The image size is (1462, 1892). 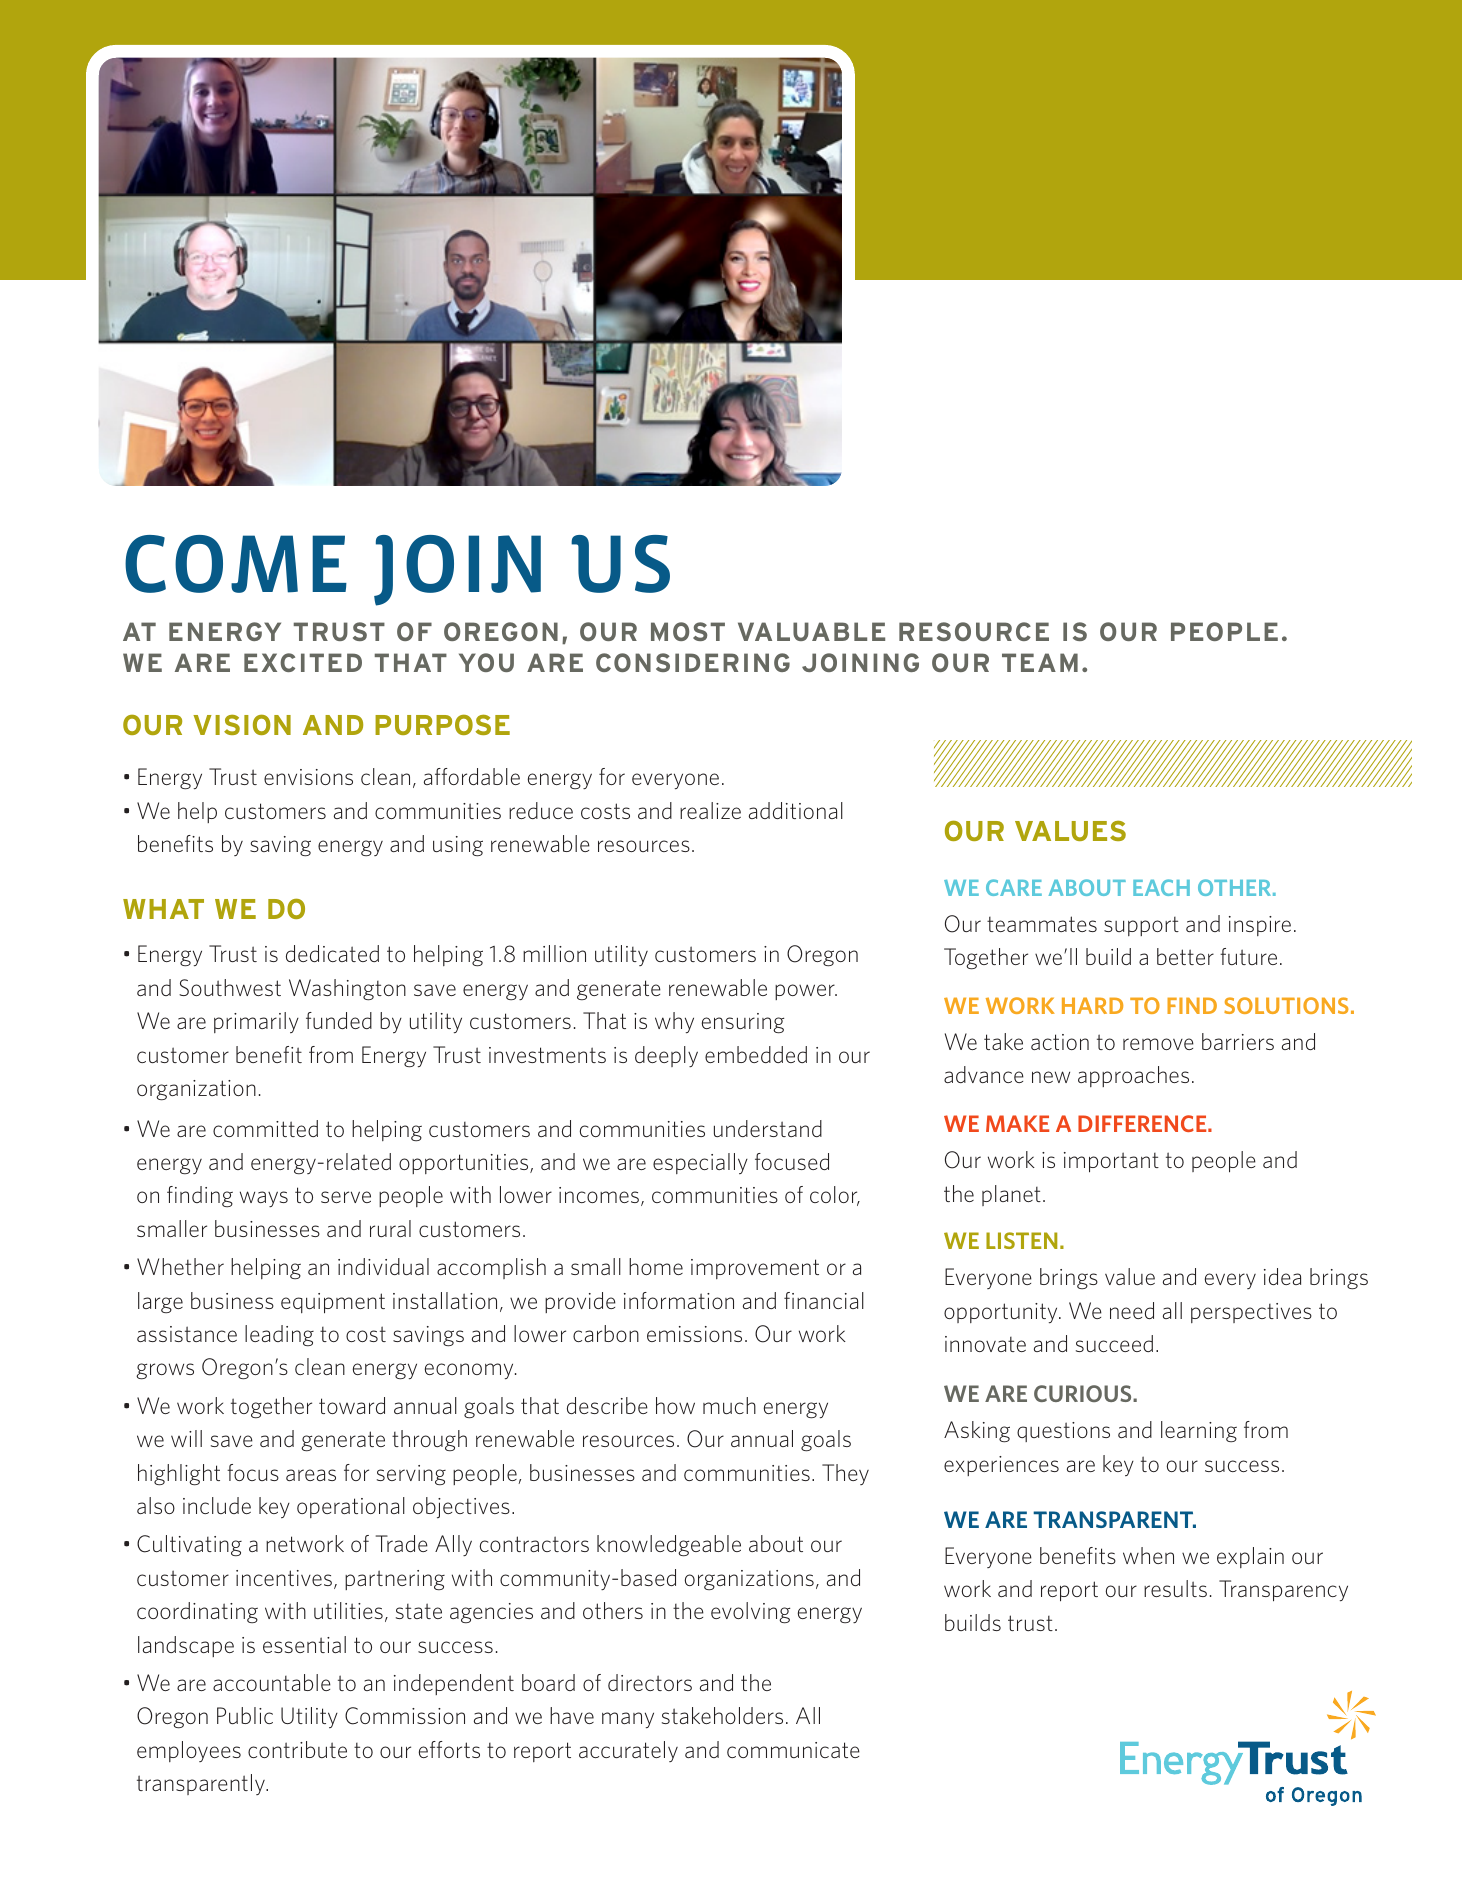 What do you see at coordinates (1199, 1431) in the screenshot?
I see `learning` at bounding box center [1199, 1431].
